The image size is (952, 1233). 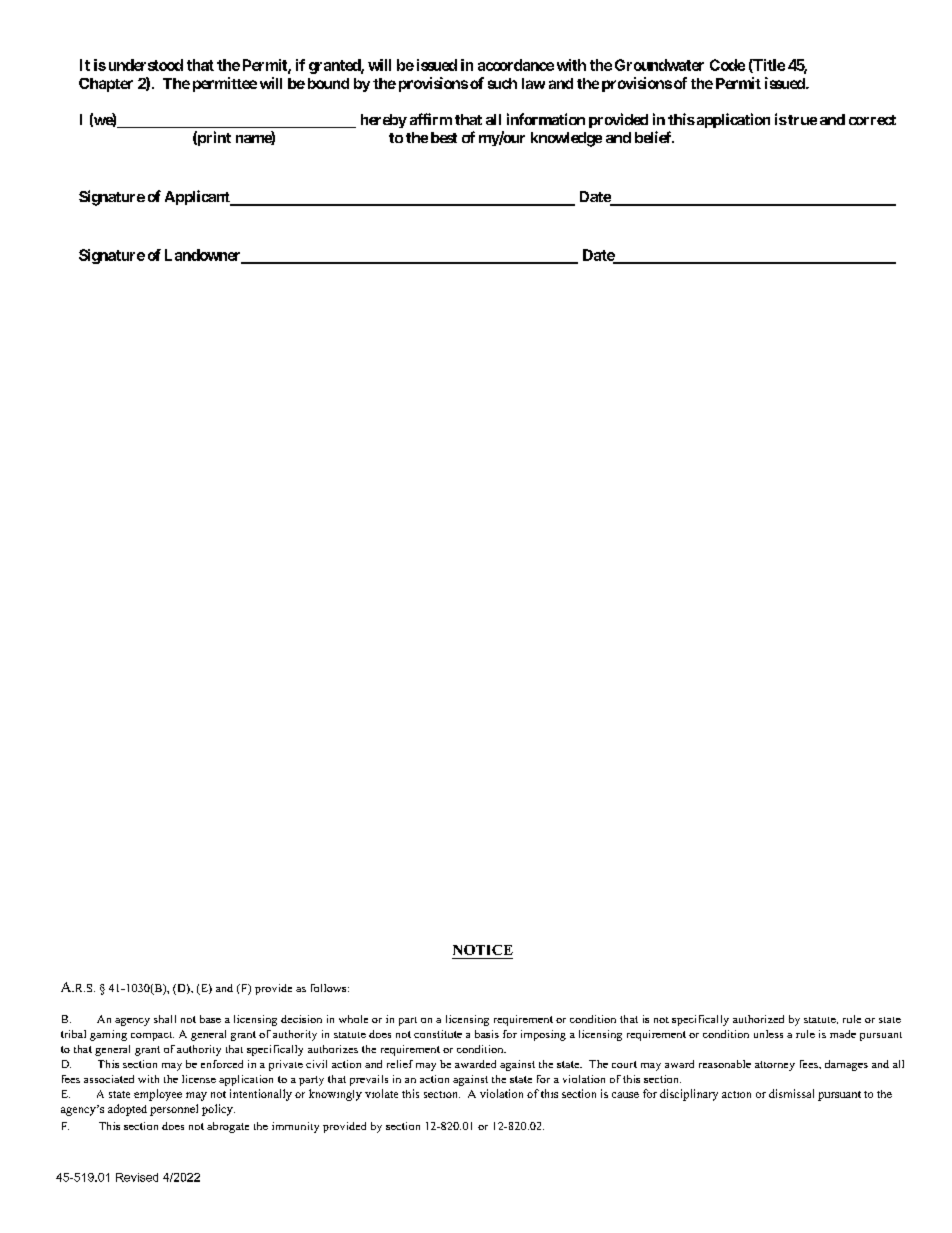 I want to click on Landowner, so click(x=204, y=256).
